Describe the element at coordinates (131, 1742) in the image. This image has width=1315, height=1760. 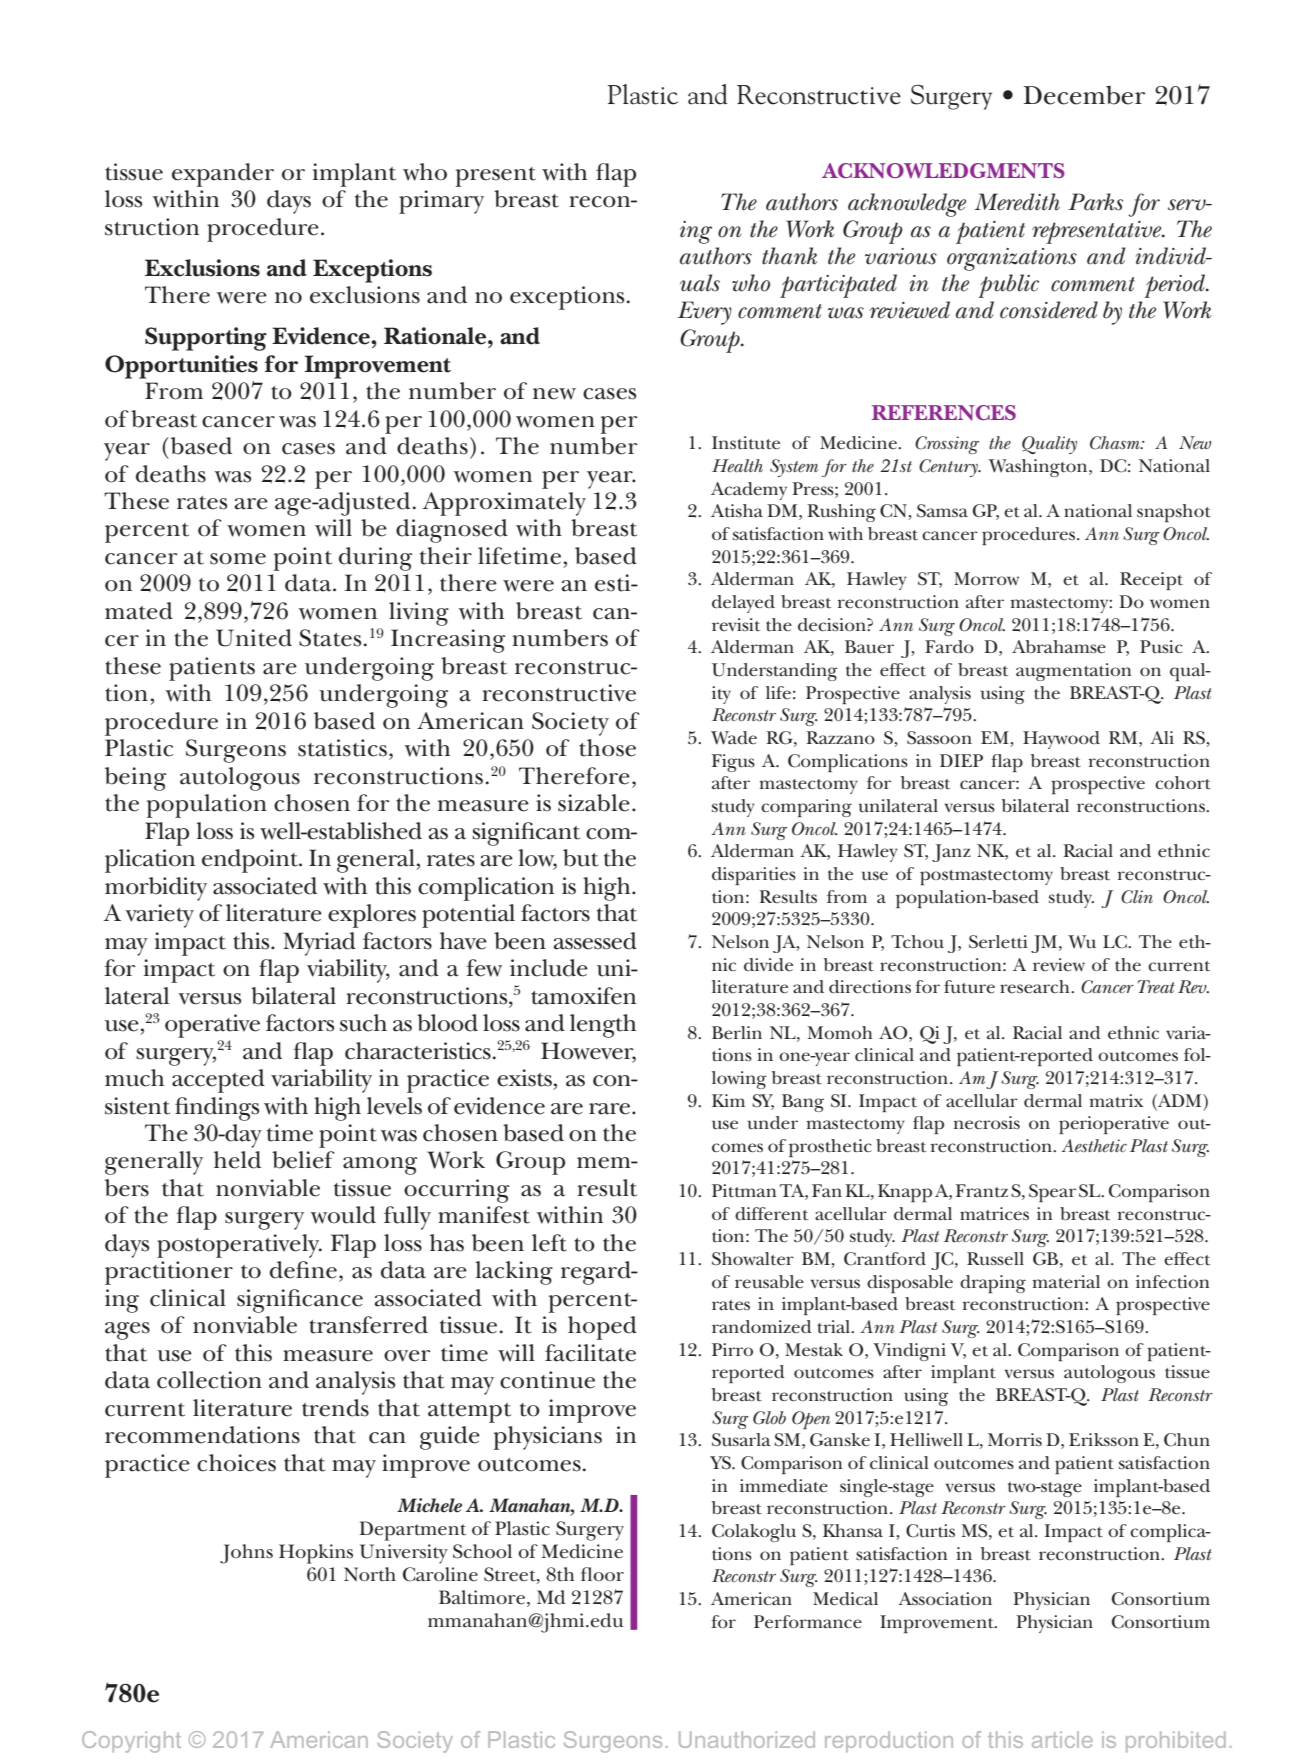
I see `Copyright` at that location.
